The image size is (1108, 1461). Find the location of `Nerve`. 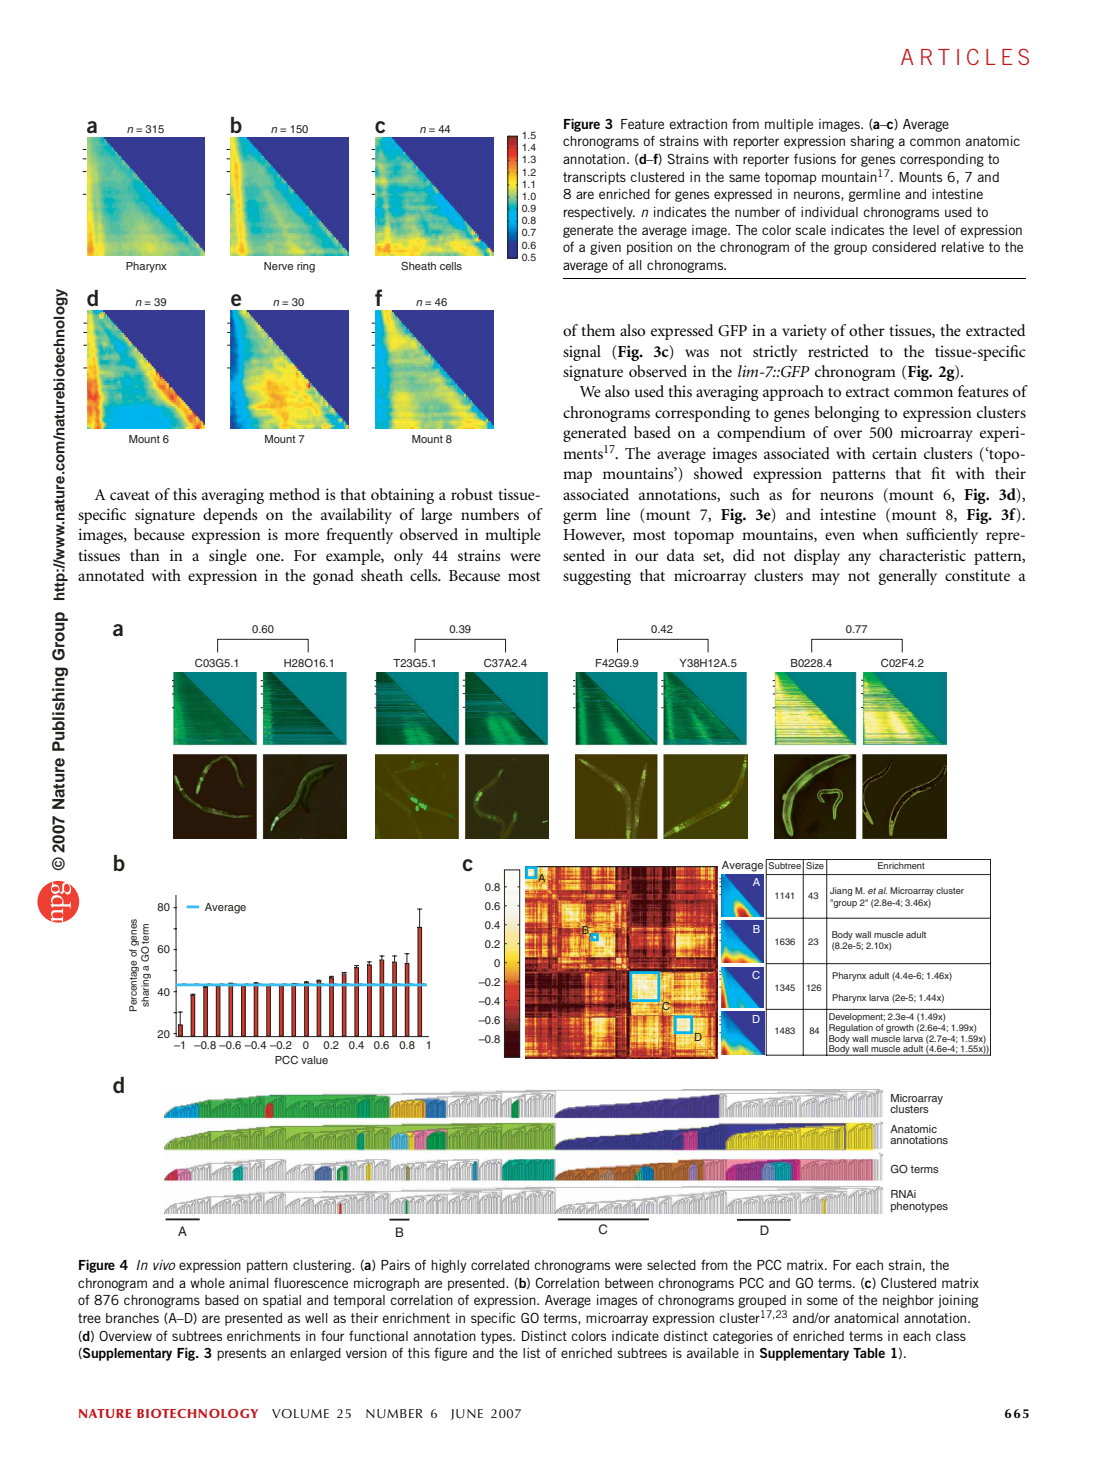

Nerve is located at coordinates (278, 266).
